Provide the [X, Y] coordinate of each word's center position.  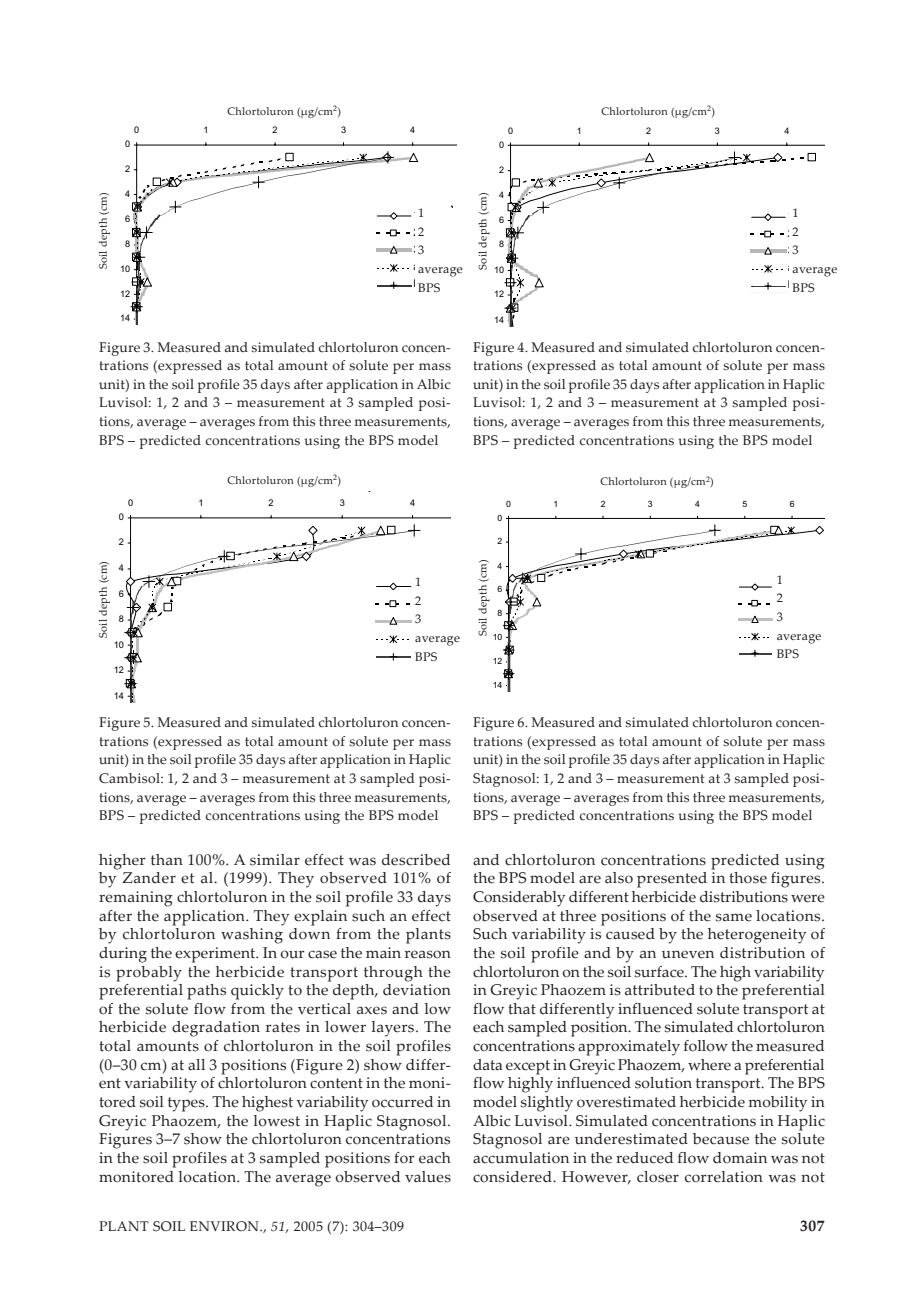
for [404, 1158]
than [167, 860]
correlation [724, 1177]
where [709, 1065]
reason [428, 954]
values [428, 1177]
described [416, 860]
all [196, 1065]
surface [660, 972]
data [488, 1065]
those [748, 878]
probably [149, 974]
